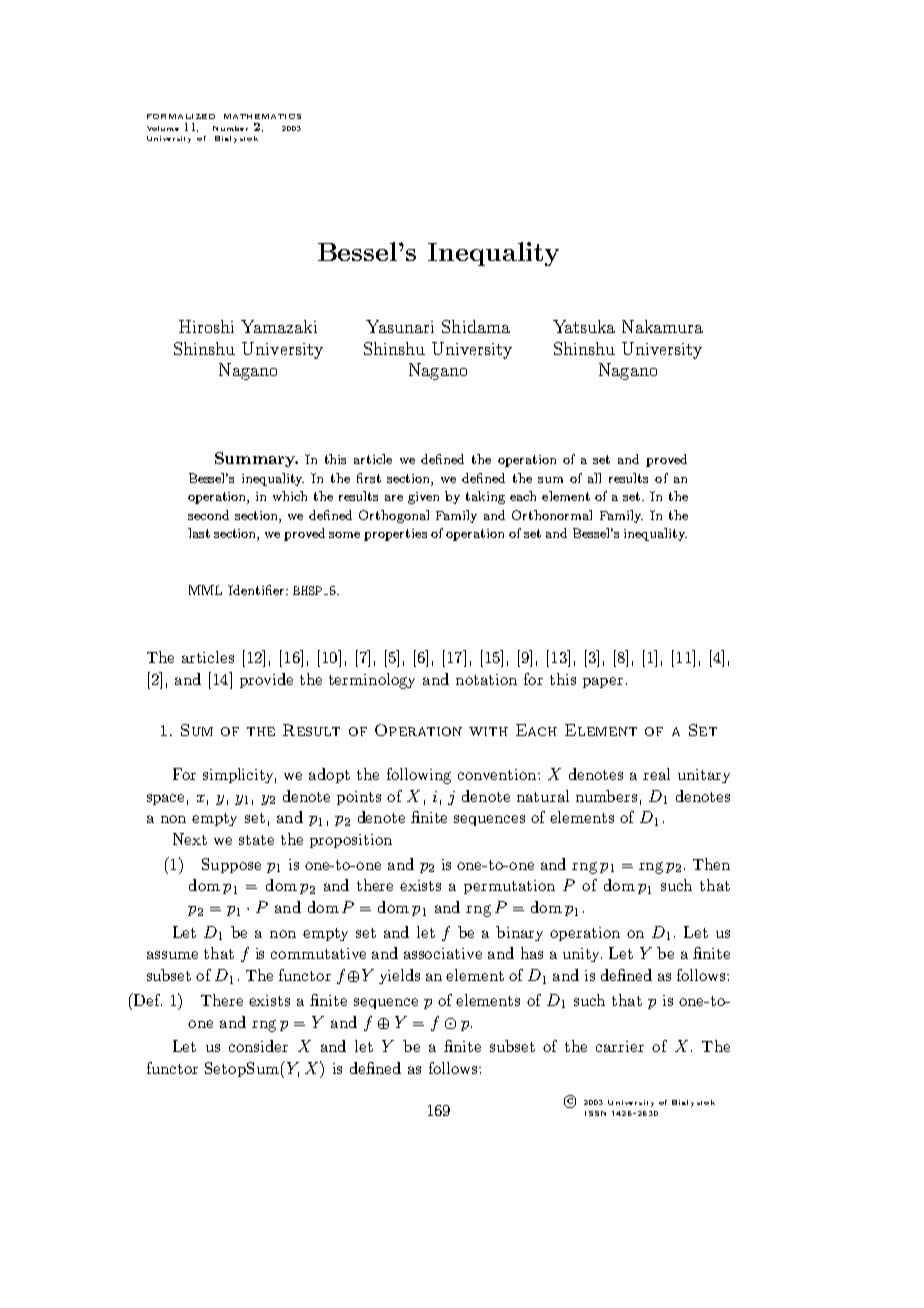  I want to click on Nakamura, so click(662, 326).
